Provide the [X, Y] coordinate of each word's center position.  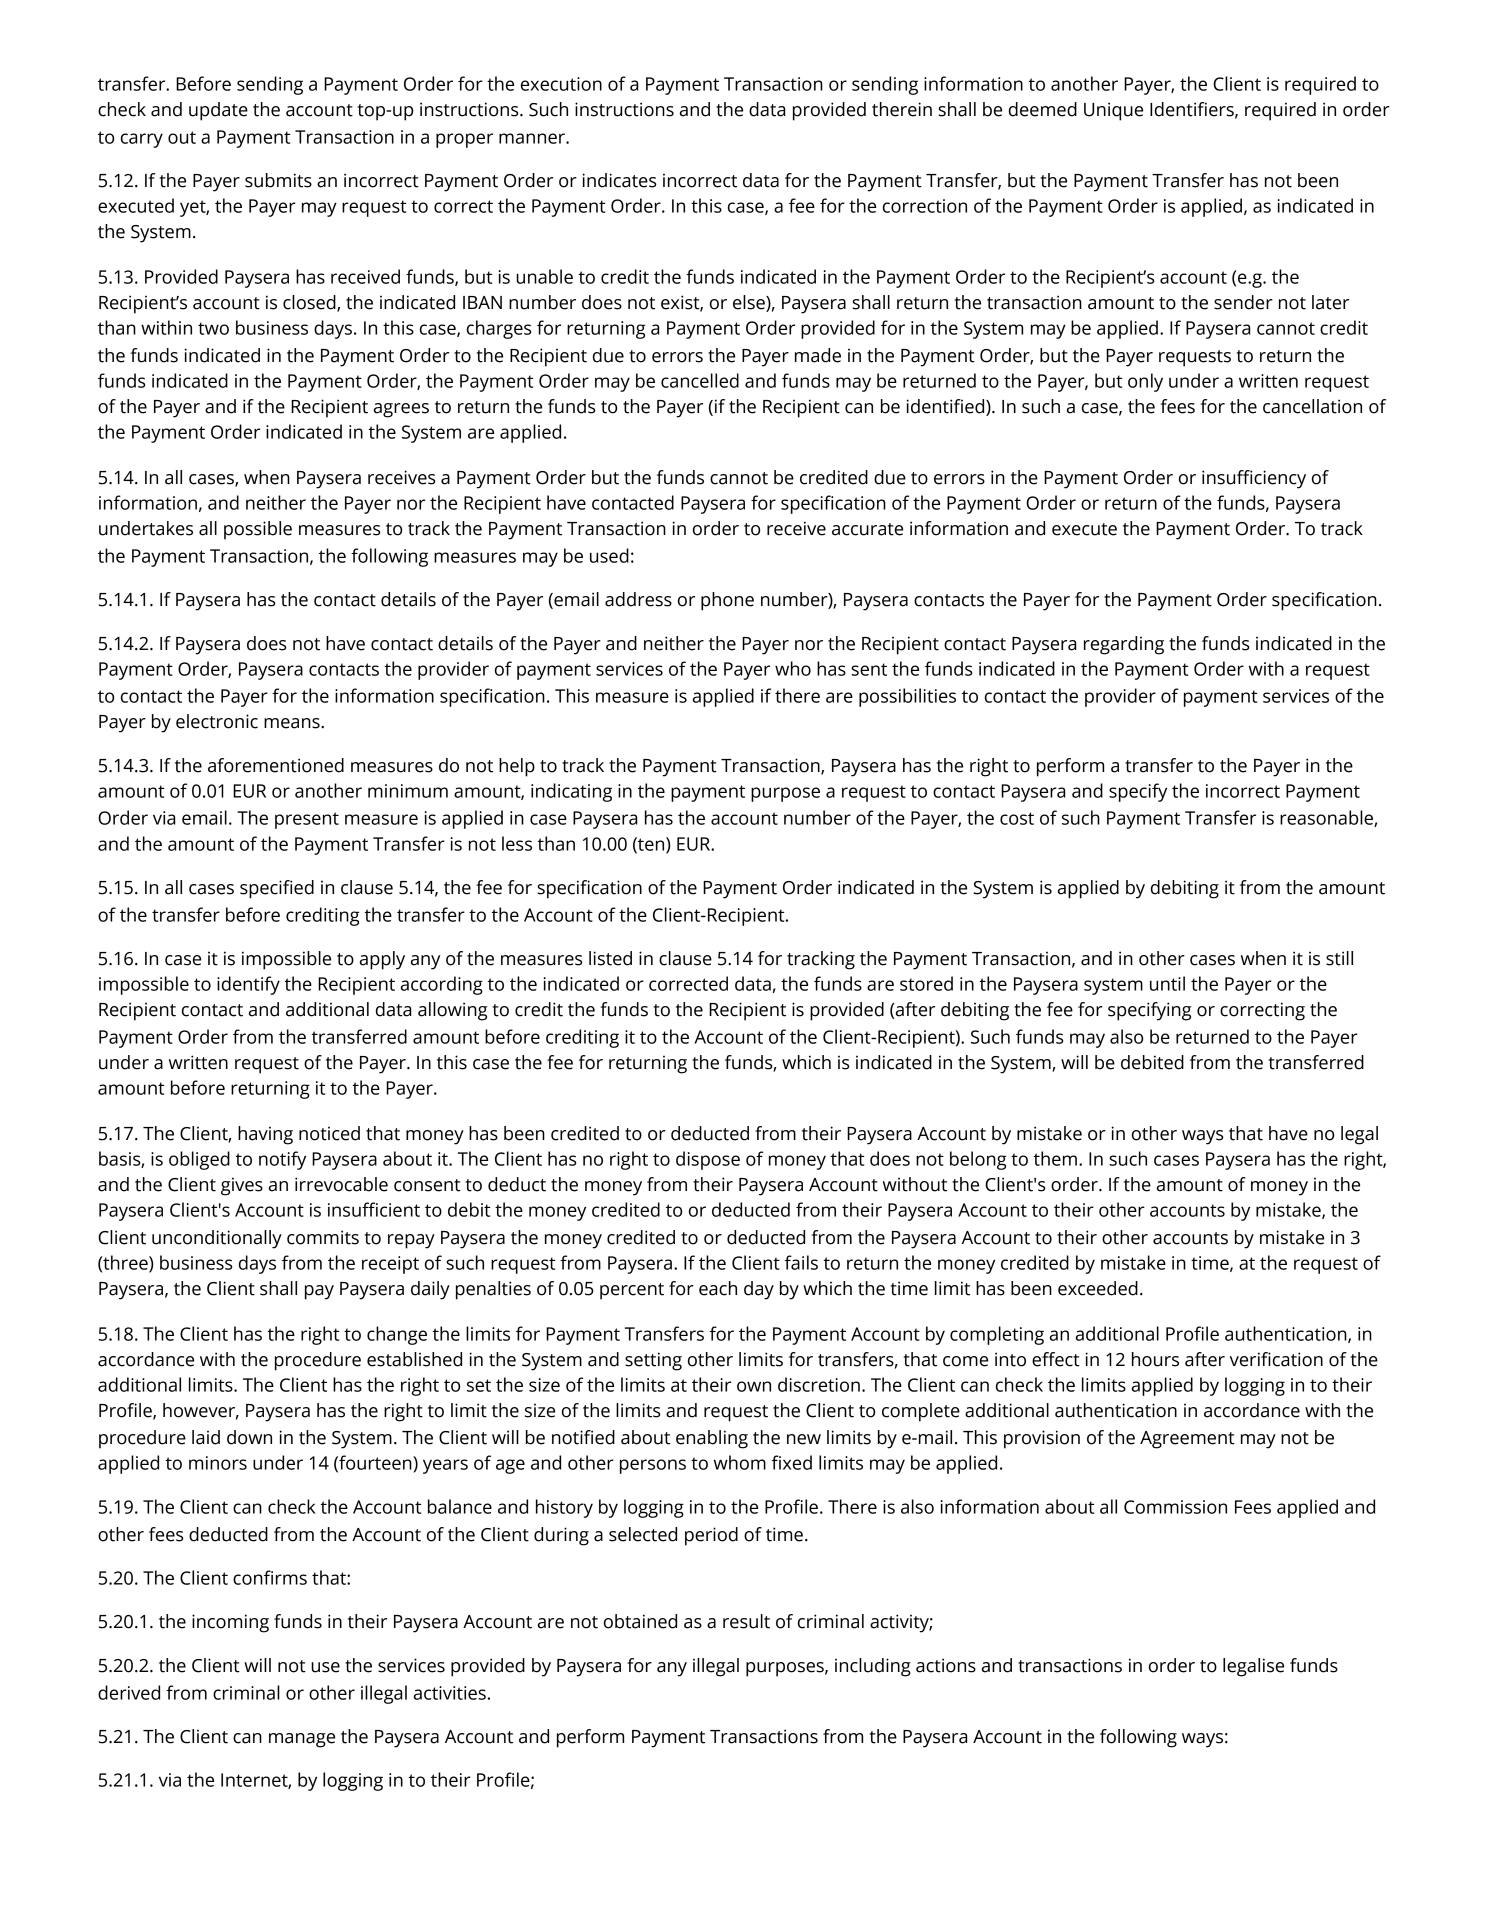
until [1167, 983]
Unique [1113, 111]
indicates [619, 180]
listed [610, 958]
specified [277, 889]
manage [302, 1740]
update [218, 111]
